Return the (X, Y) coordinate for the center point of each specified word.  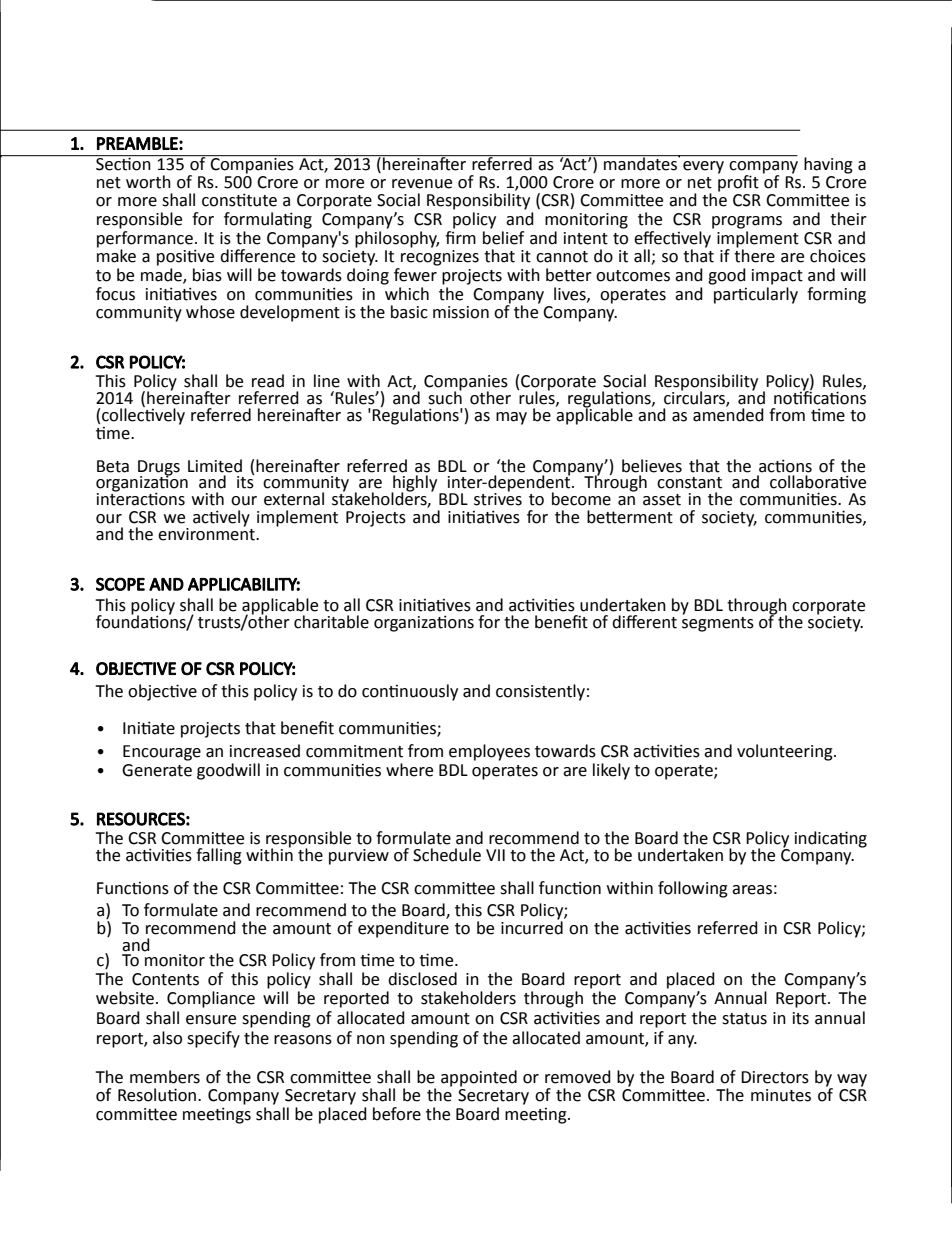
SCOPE (120, 584)
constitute (239, 200)
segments (718, 624)
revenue (422, 184)
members (165, 1077)
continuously (410, 692)
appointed (479, 1078)
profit (738, 182)
